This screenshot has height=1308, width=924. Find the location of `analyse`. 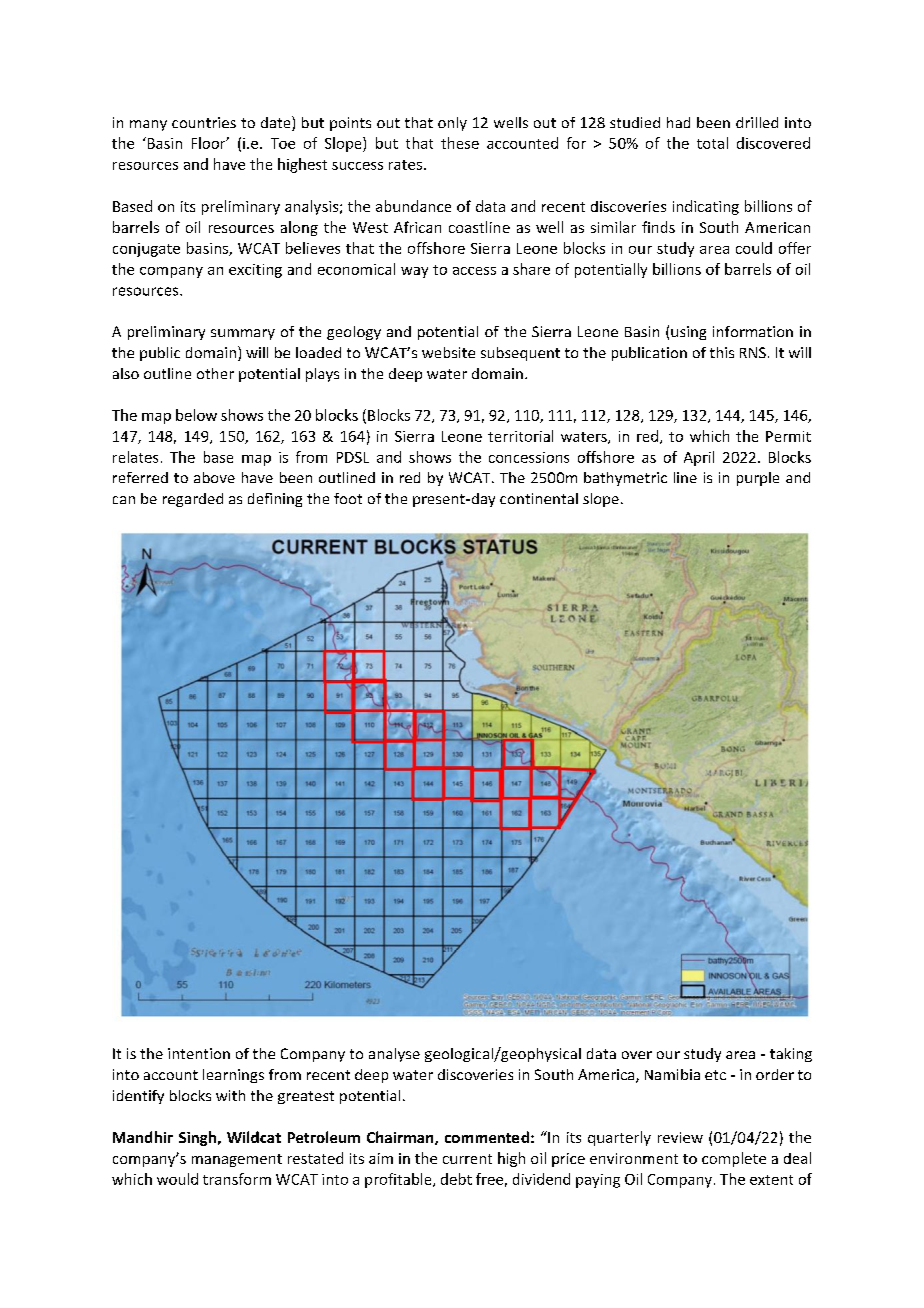

analyse is located at coordinates (394, 1055).
